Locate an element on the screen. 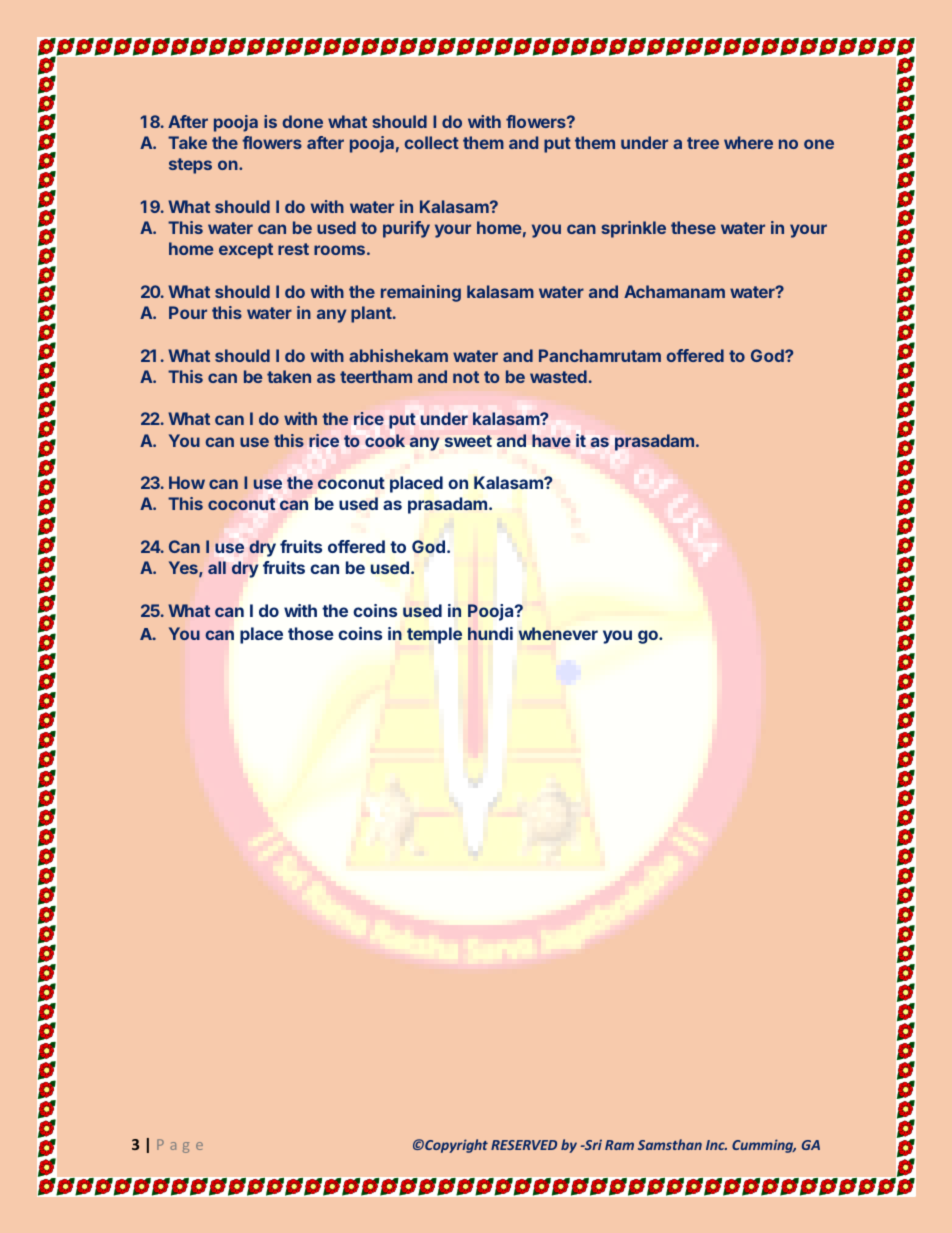 This screenshot has width=952, height=1233. those is located at coordinates (311, 633).
